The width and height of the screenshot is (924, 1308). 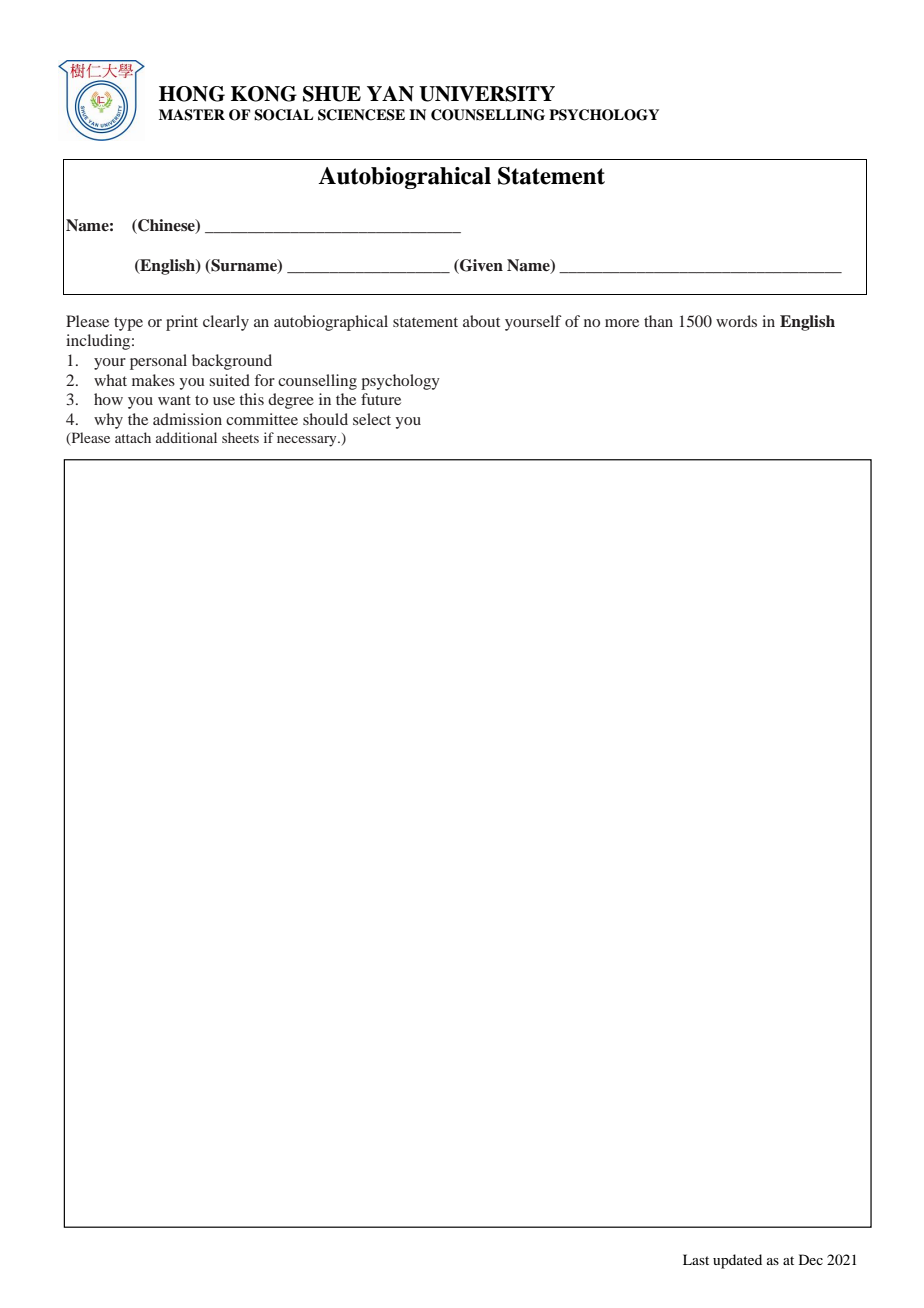 I want to click on future, so click(x=381, y=399).
